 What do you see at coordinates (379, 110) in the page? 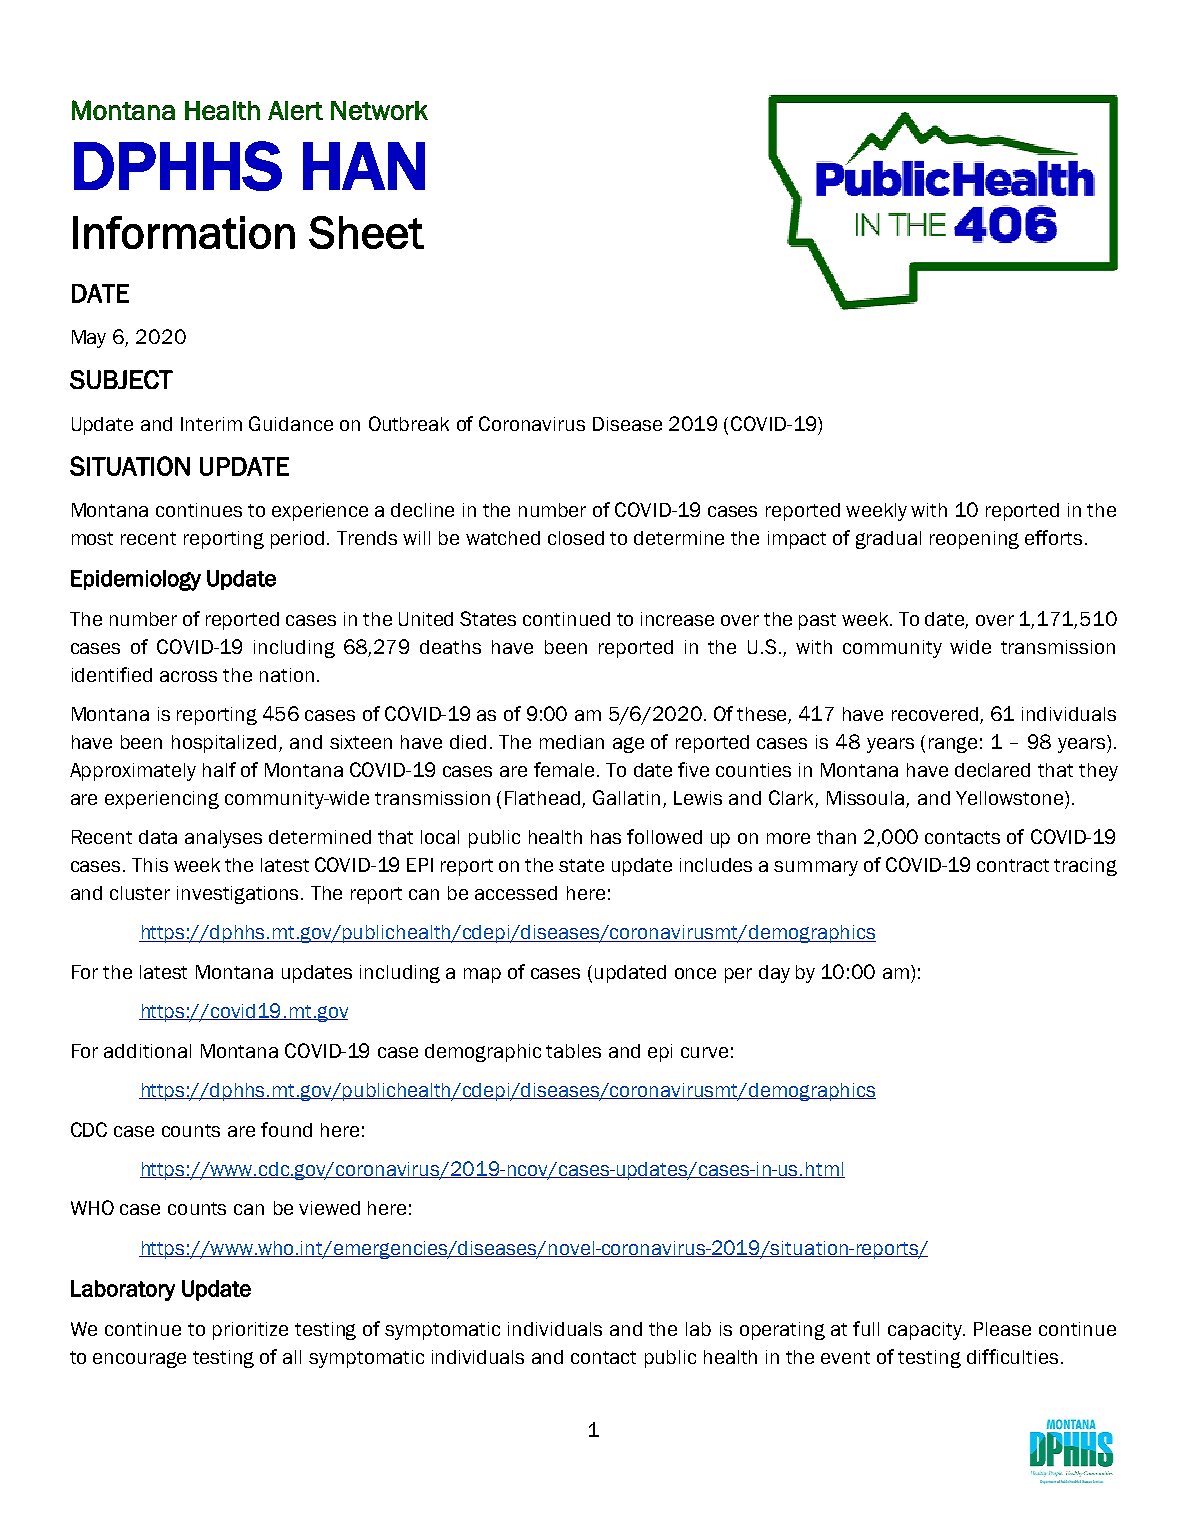
I see `Network` at bounding box center [379, 110].
